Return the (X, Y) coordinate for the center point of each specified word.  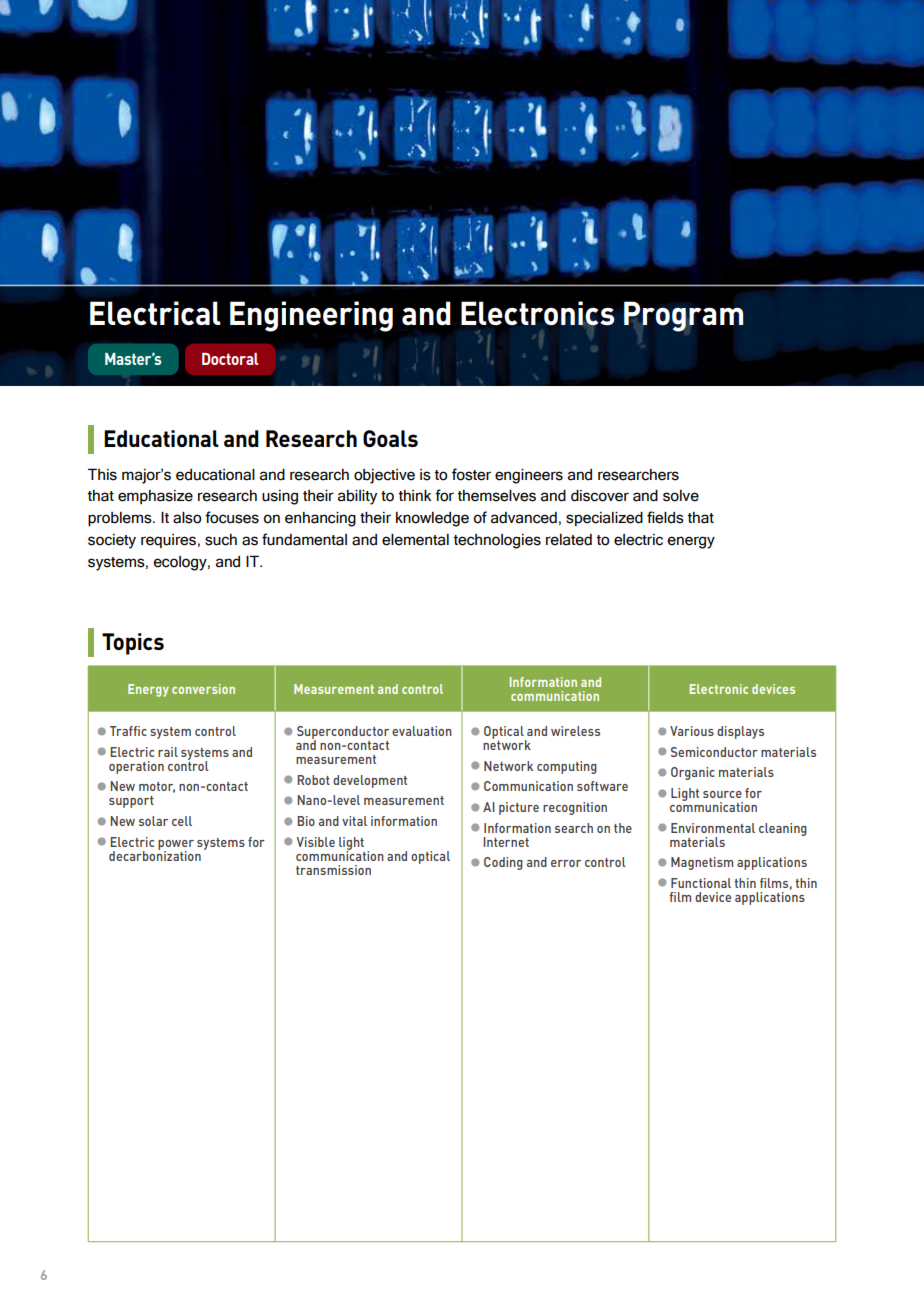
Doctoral (230, 359)
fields (665, 517)
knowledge (432, 519)
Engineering (311, 316)
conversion (203, 689)
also (187, 518)
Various (692, 731)
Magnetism (702, 863)
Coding (503, 863)
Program (684, 317)
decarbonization (155, 854)
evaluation (422, 731)
